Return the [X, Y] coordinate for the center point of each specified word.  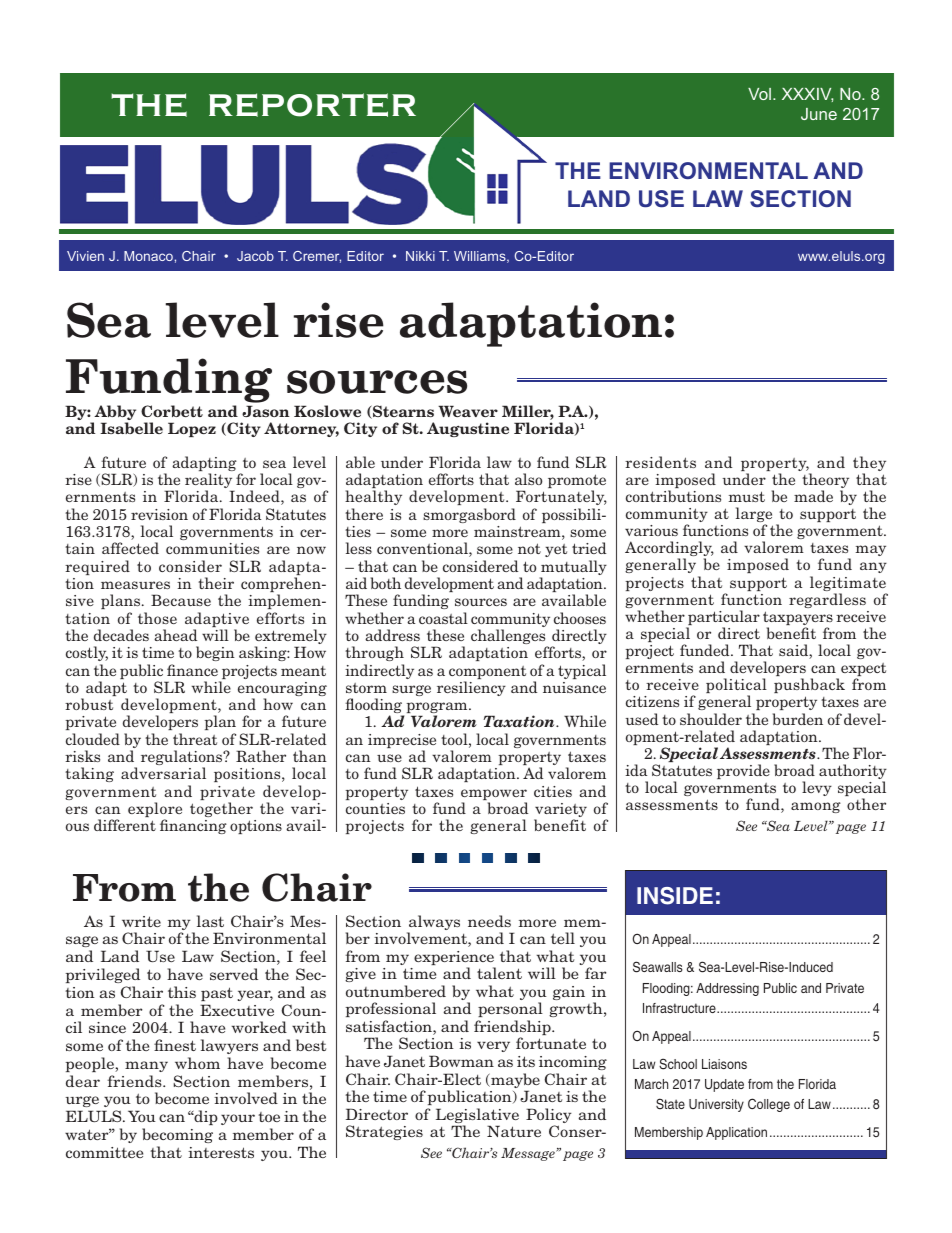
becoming [177, 1135]
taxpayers [798, 619]
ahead [175, 635]
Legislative [477, 1117]
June [819, 114]
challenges [509, 638]
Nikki [420, 256]
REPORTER [312, 105]
